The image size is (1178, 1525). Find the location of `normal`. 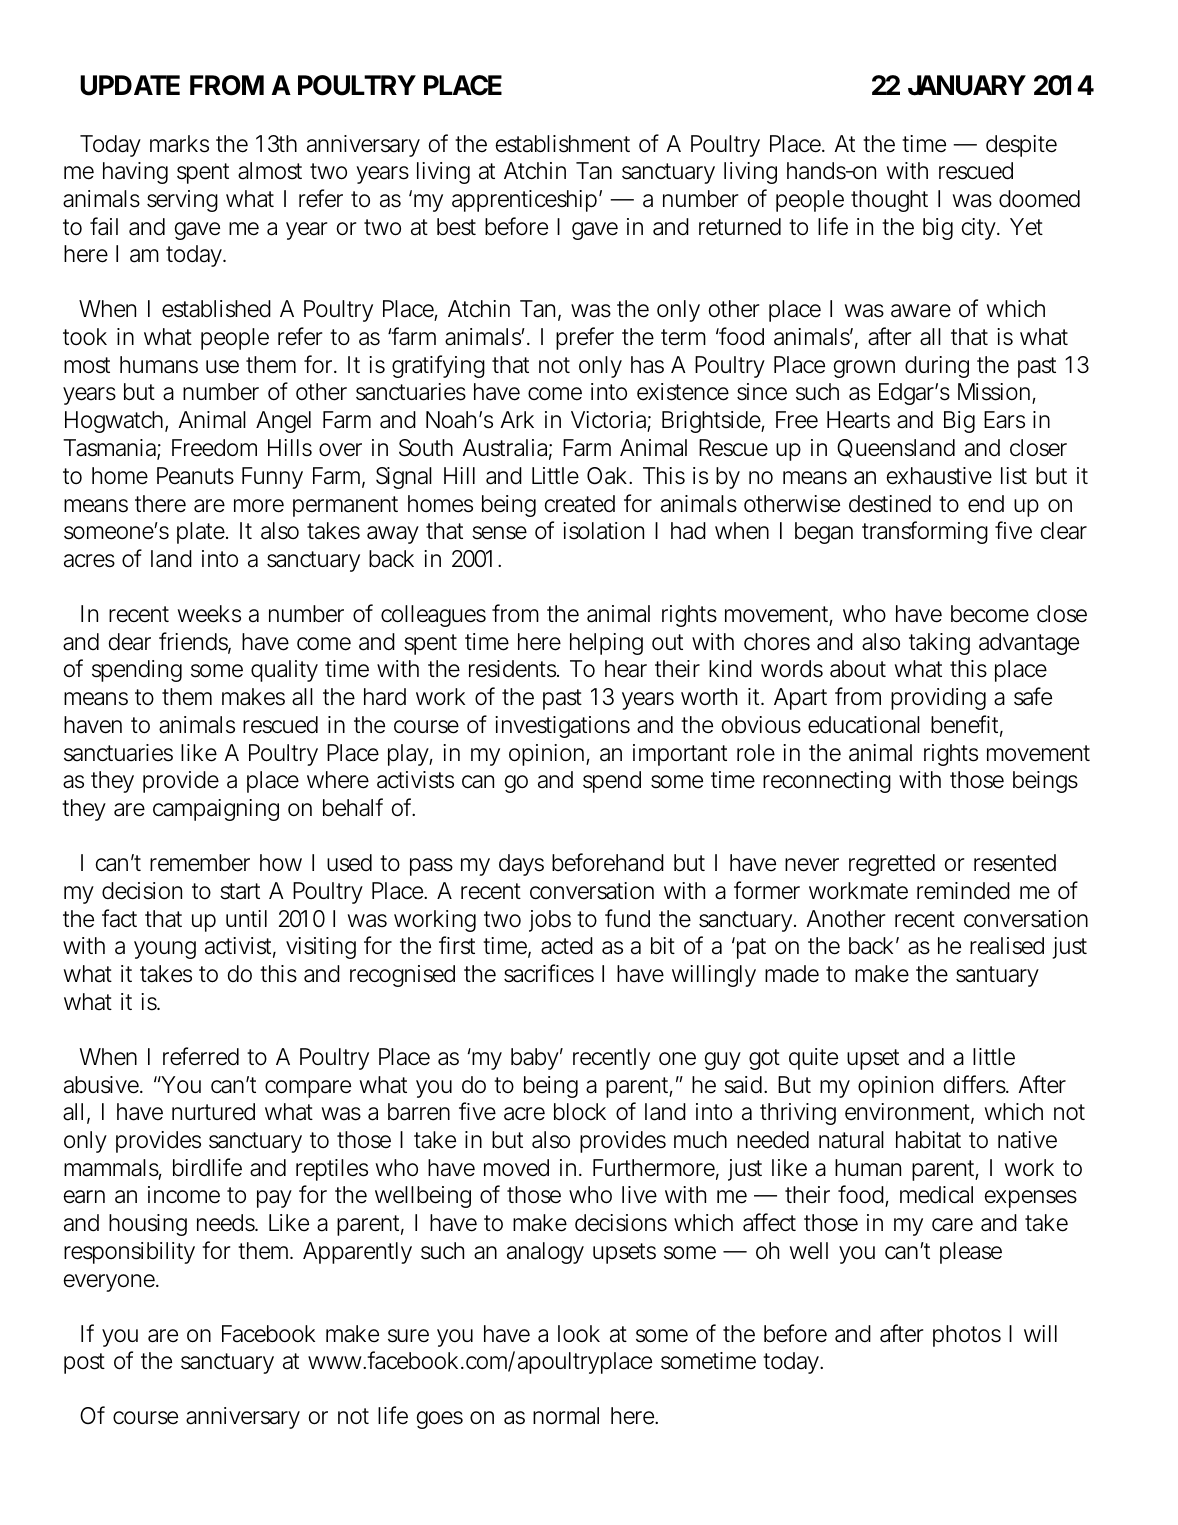

normal is located at coordinates (566, 1416).
